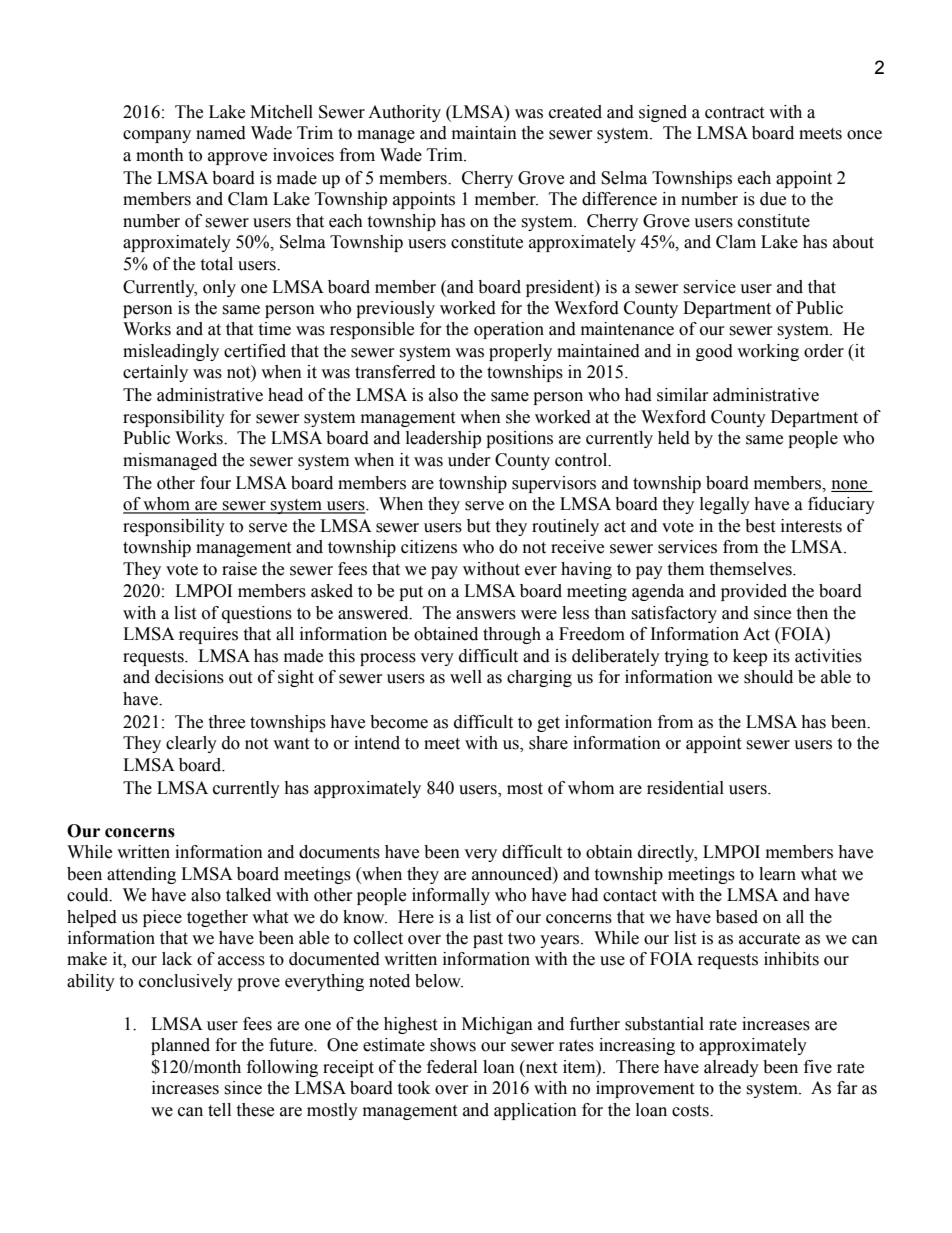  I want to click on provided, so click(754, 592).
